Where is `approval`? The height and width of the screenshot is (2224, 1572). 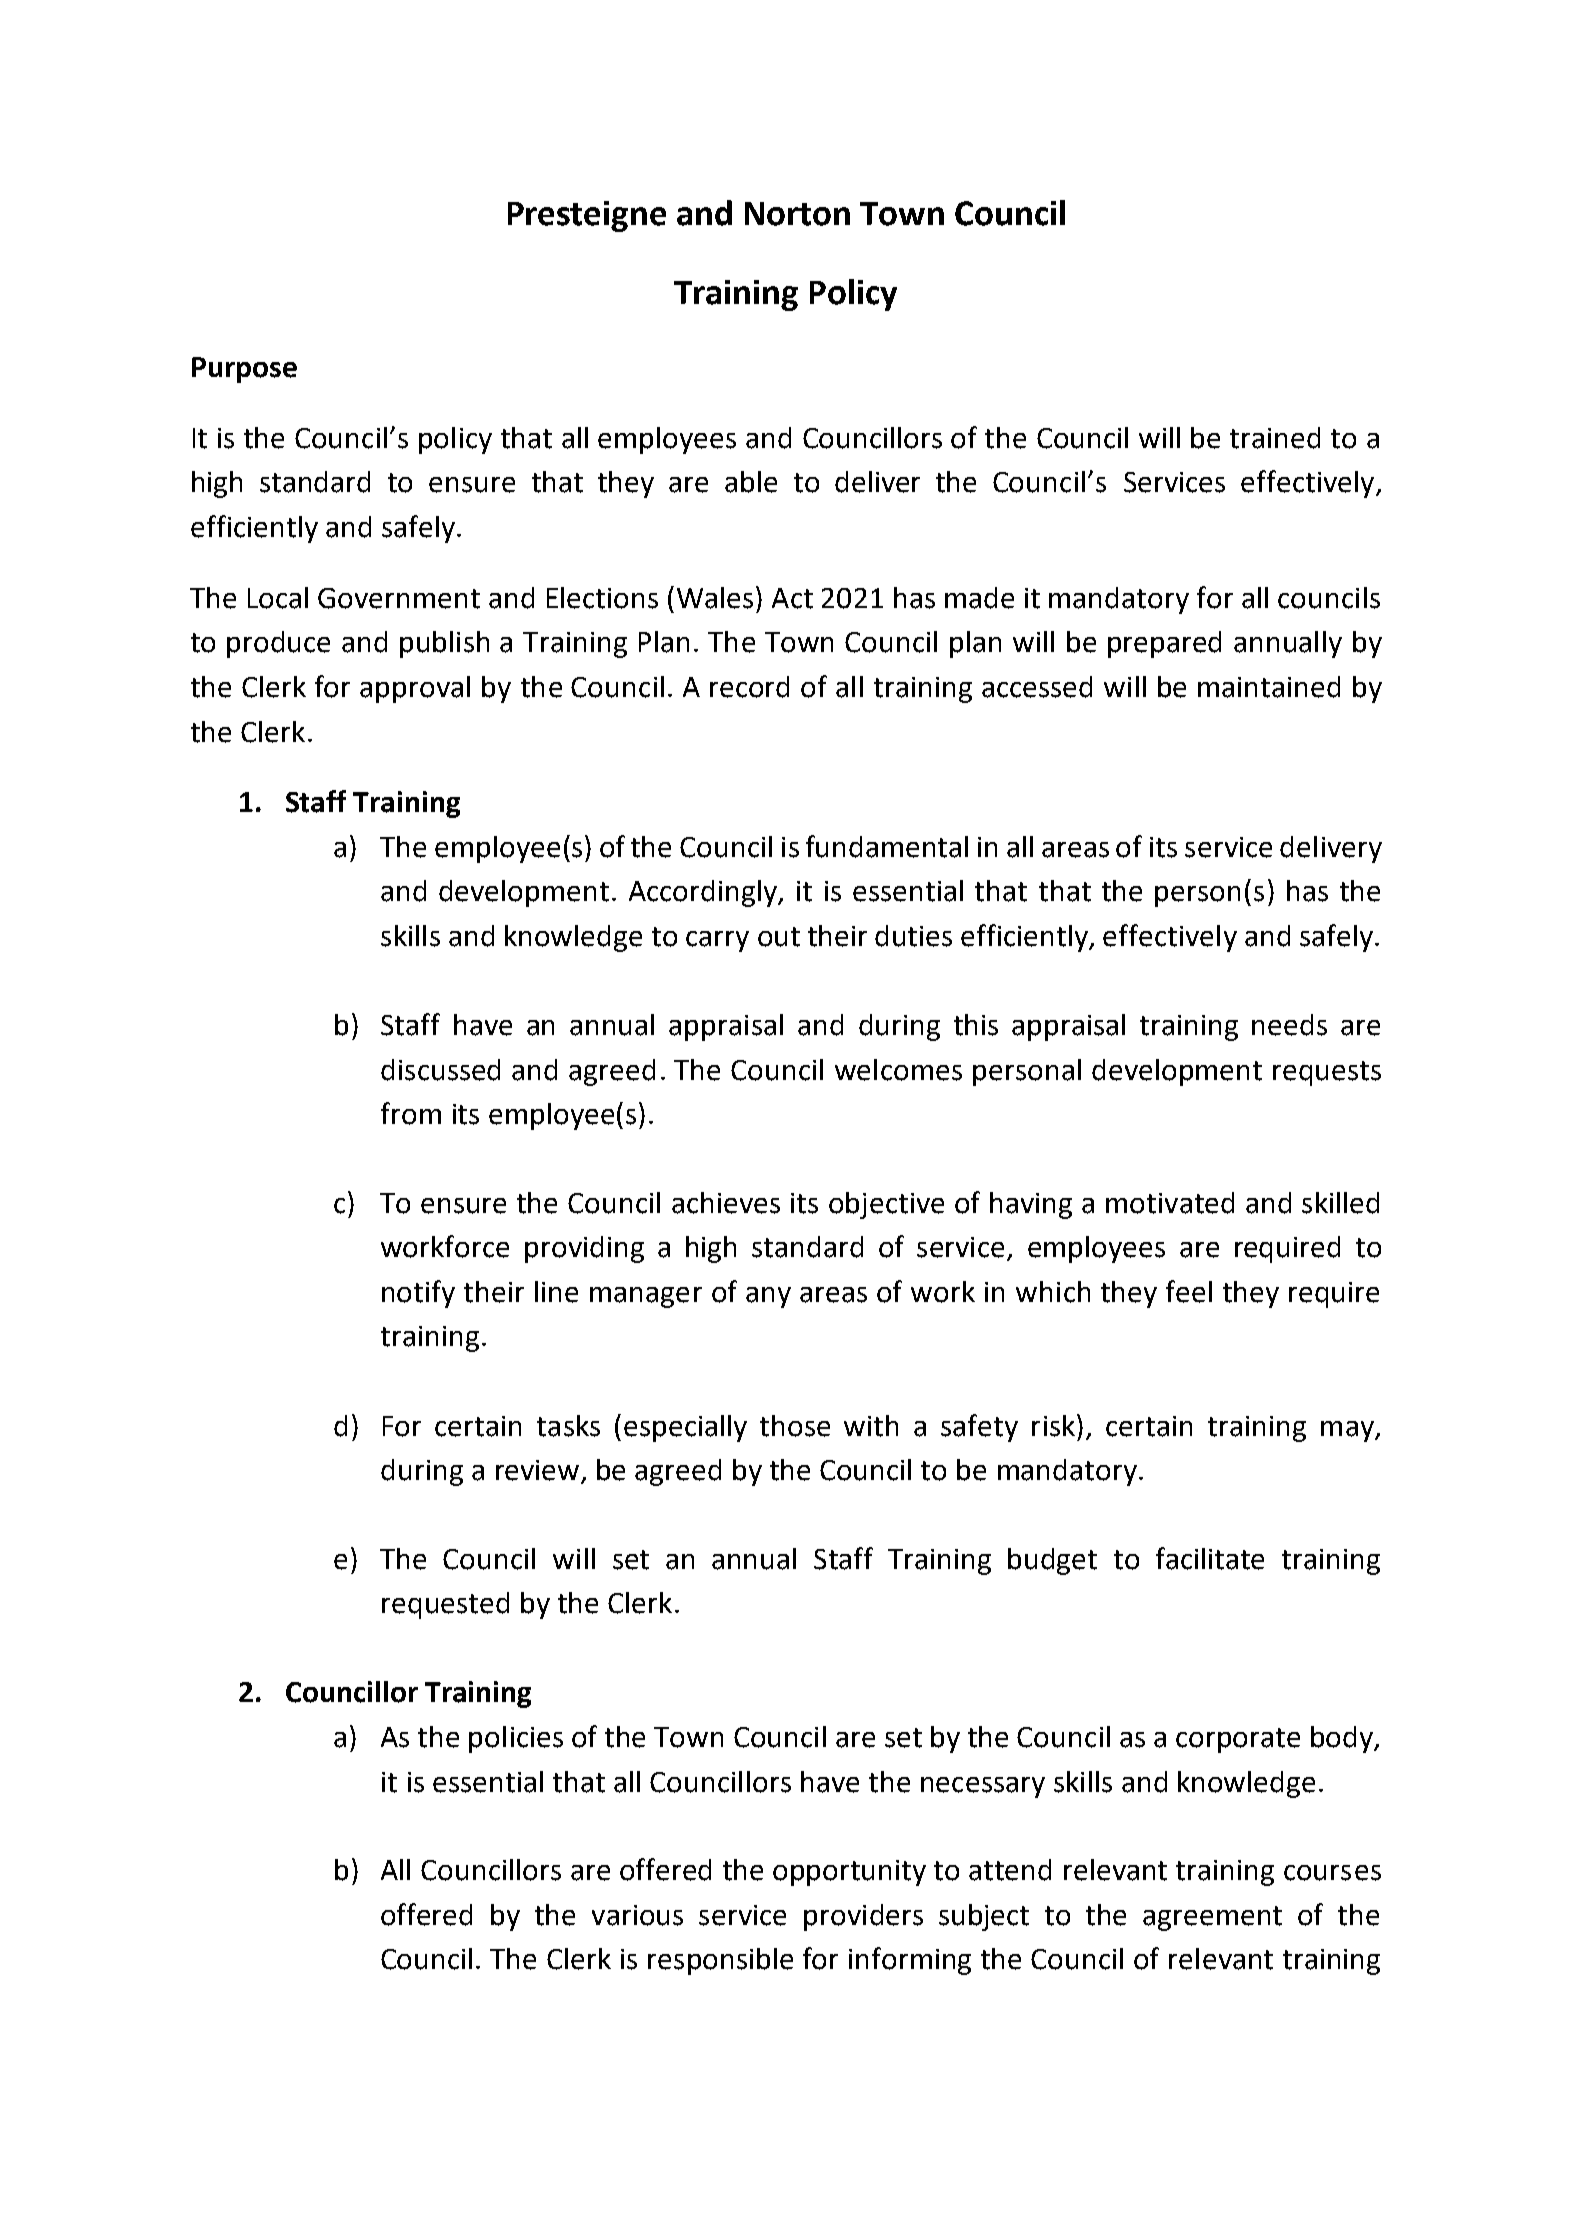
approval is located at coordinates (415, 689).
